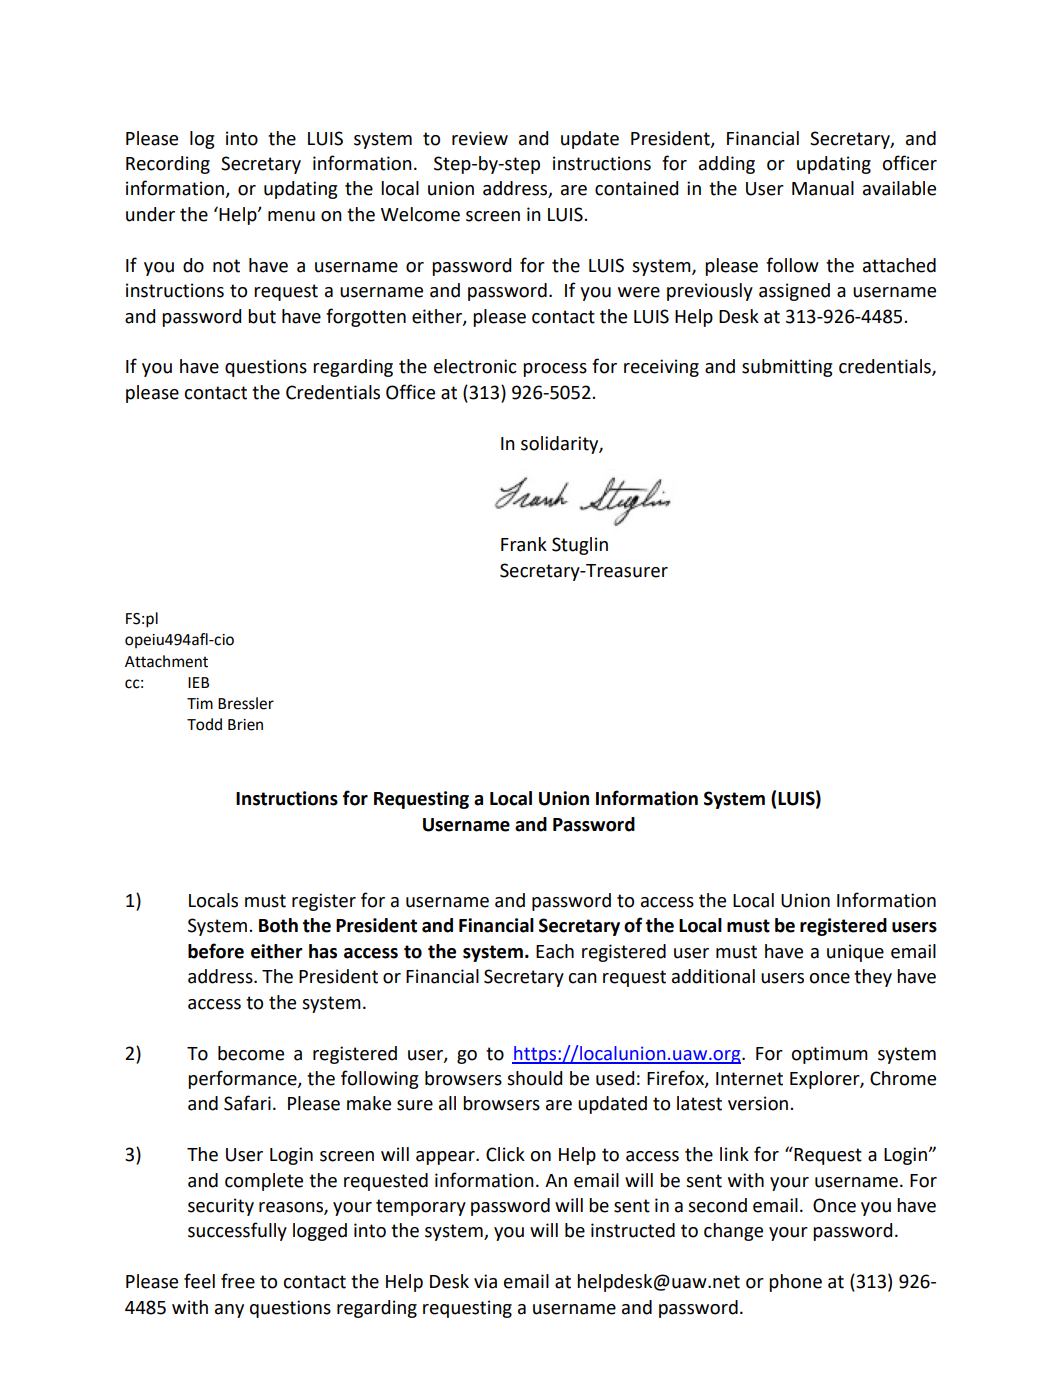  Describe the element at coordinates (485, 1281) in the screenshot. I see `via` at that location.
